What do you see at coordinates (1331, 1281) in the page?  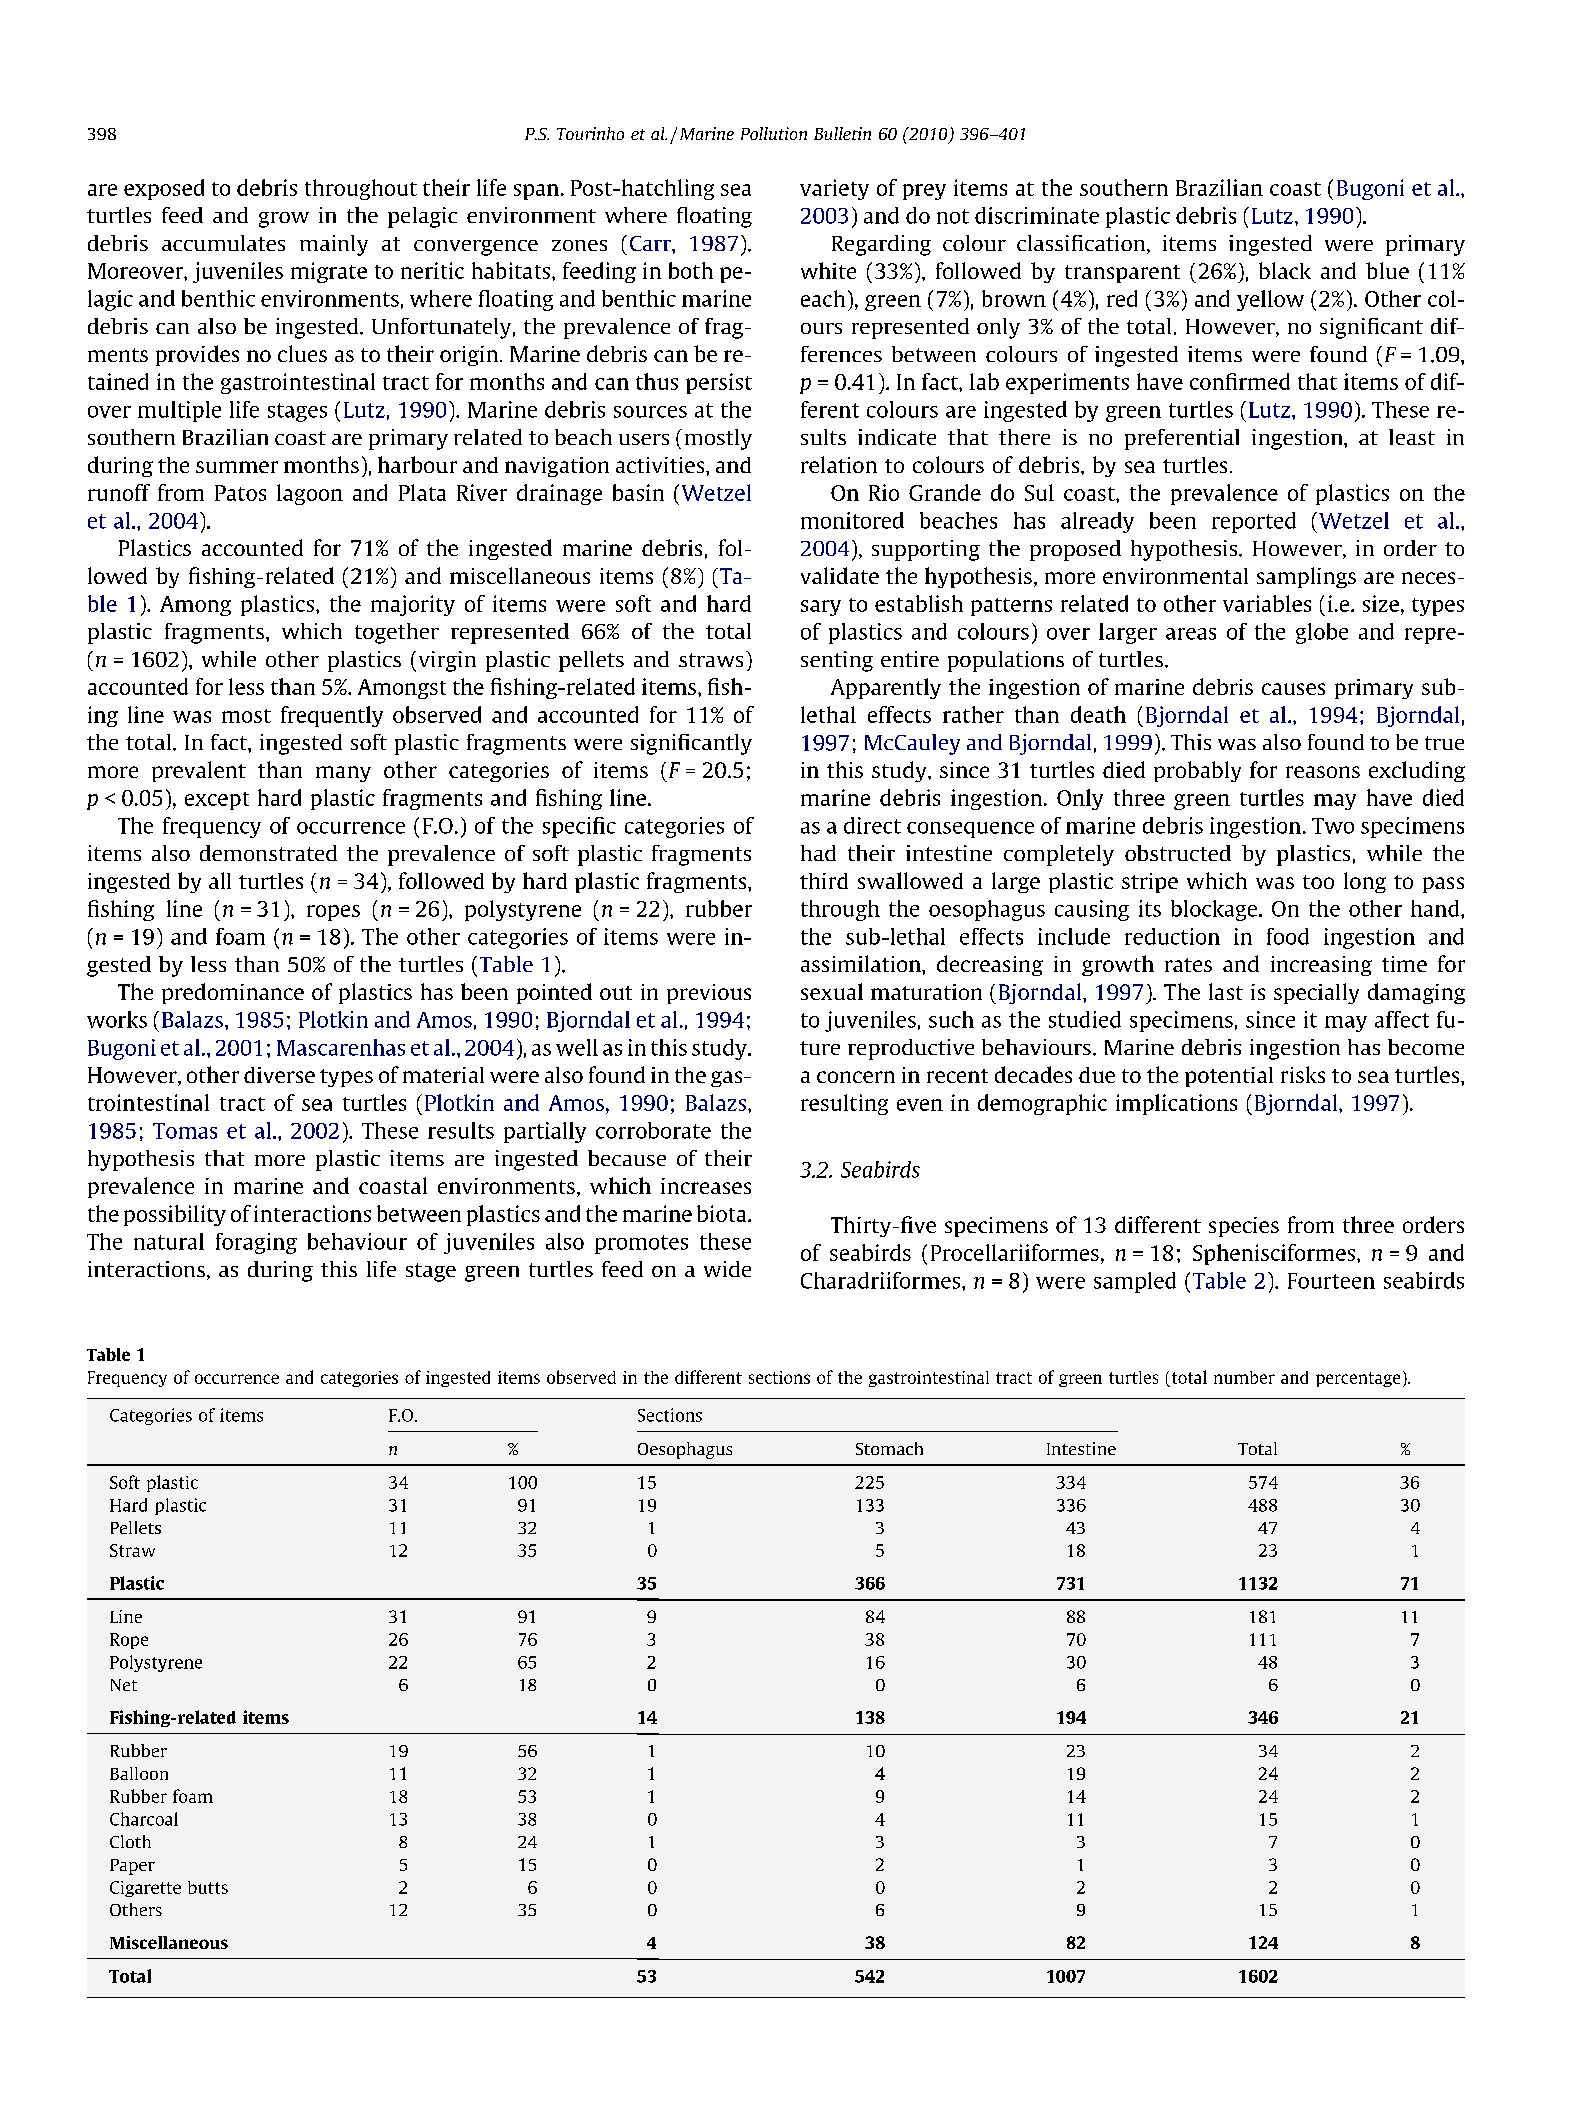 I see `Fourteen` at bounding box center [1331, 1281].
